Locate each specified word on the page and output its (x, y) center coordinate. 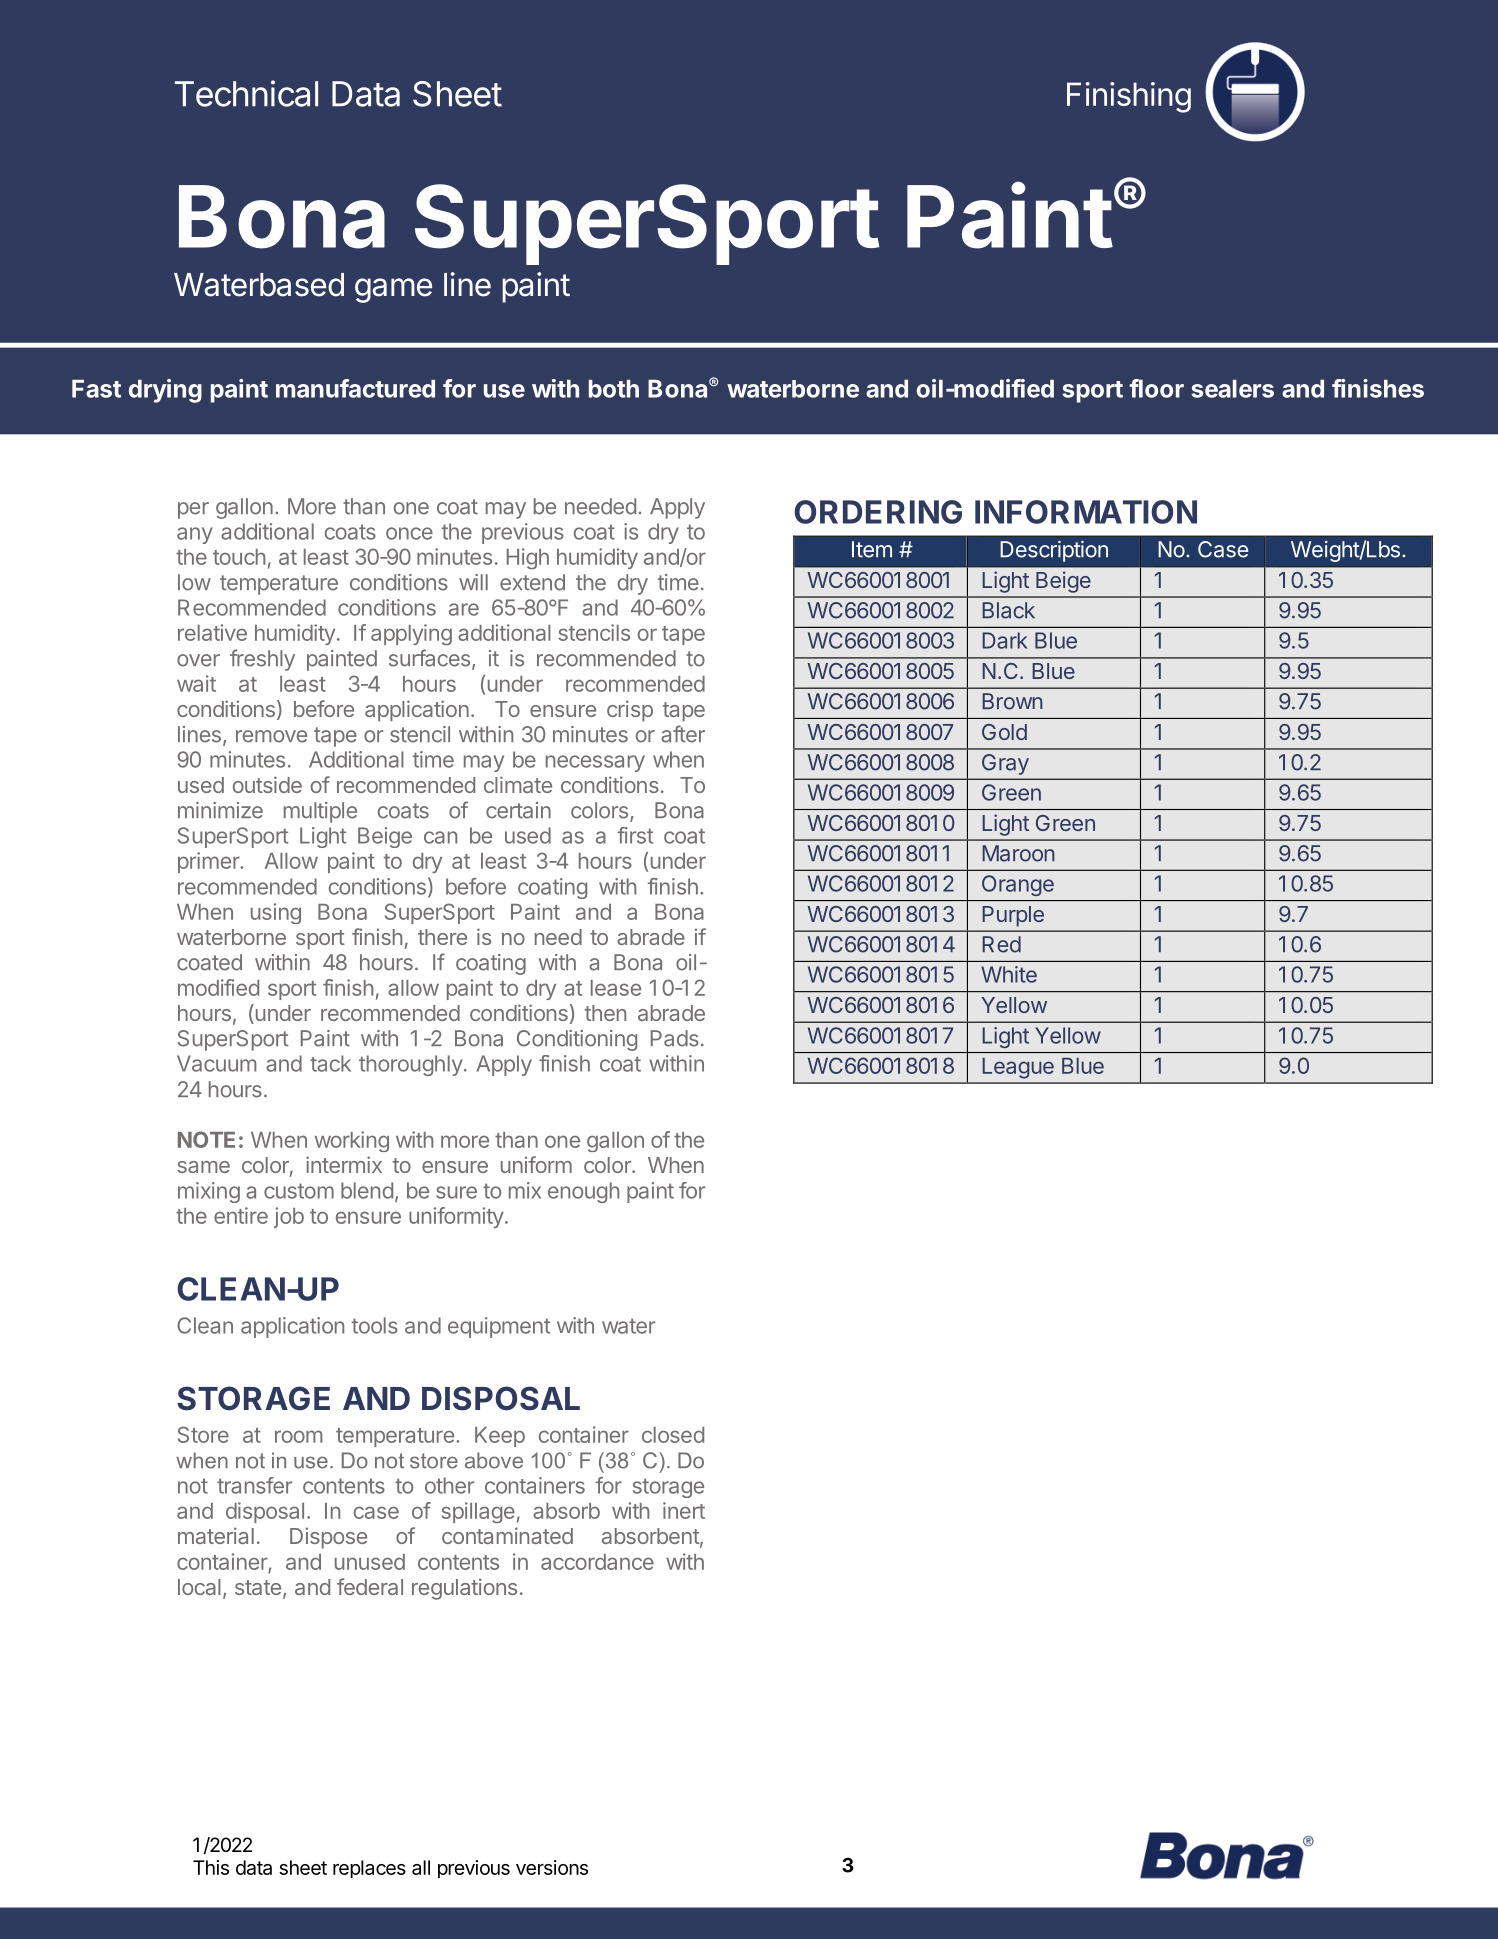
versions (552, 1867)
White (1009, 974)
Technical (246, 93)
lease (616, 988)
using (276, 913)
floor (1156, 388)
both (614, 389)
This (211, 1867)
